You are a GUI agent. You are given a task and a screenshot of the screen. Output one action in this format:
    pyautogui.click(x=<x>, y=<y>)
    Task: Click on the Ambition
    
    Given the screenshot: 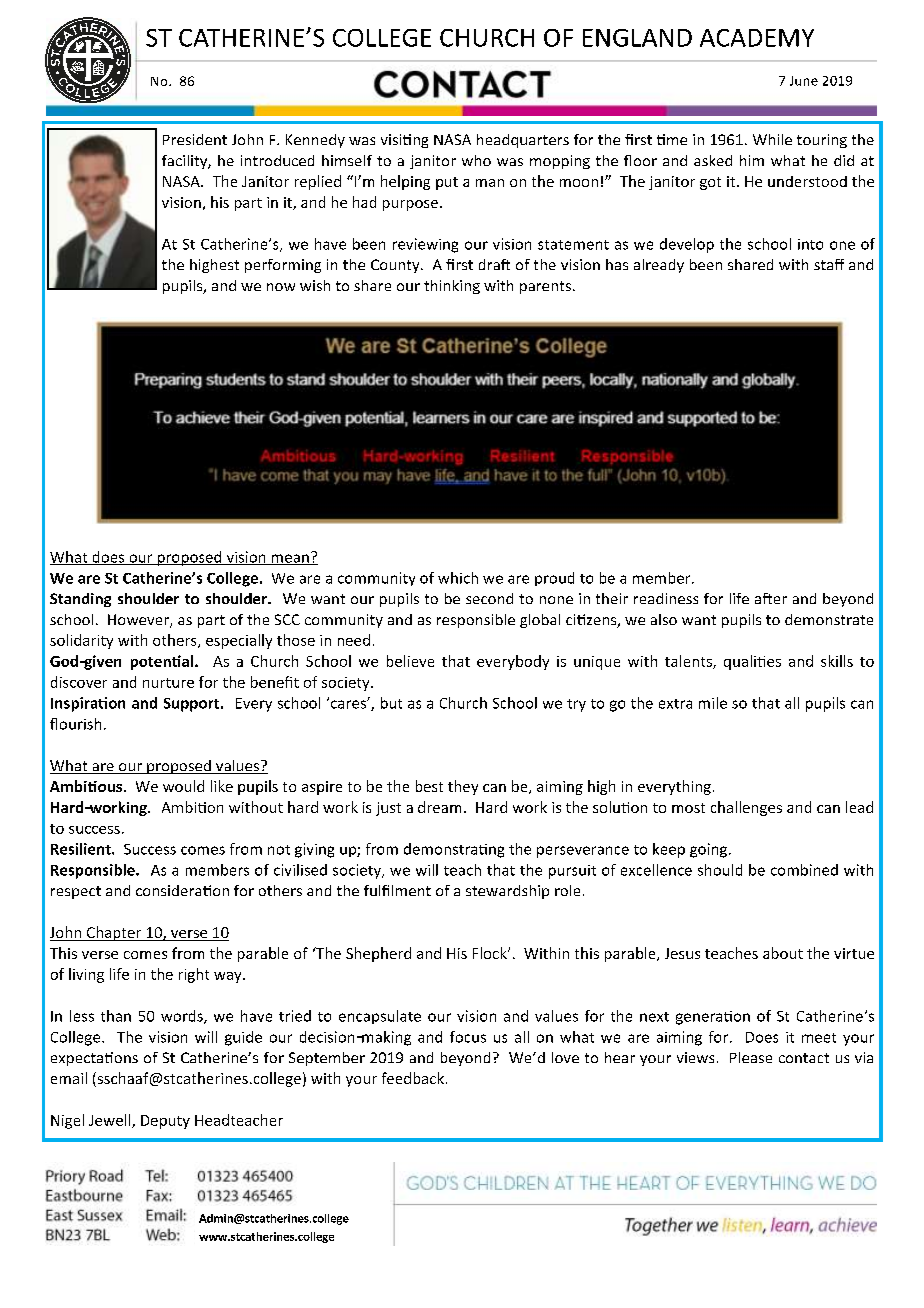 What is the action you would take?
    pyautogui.click(x=192, y=807)
